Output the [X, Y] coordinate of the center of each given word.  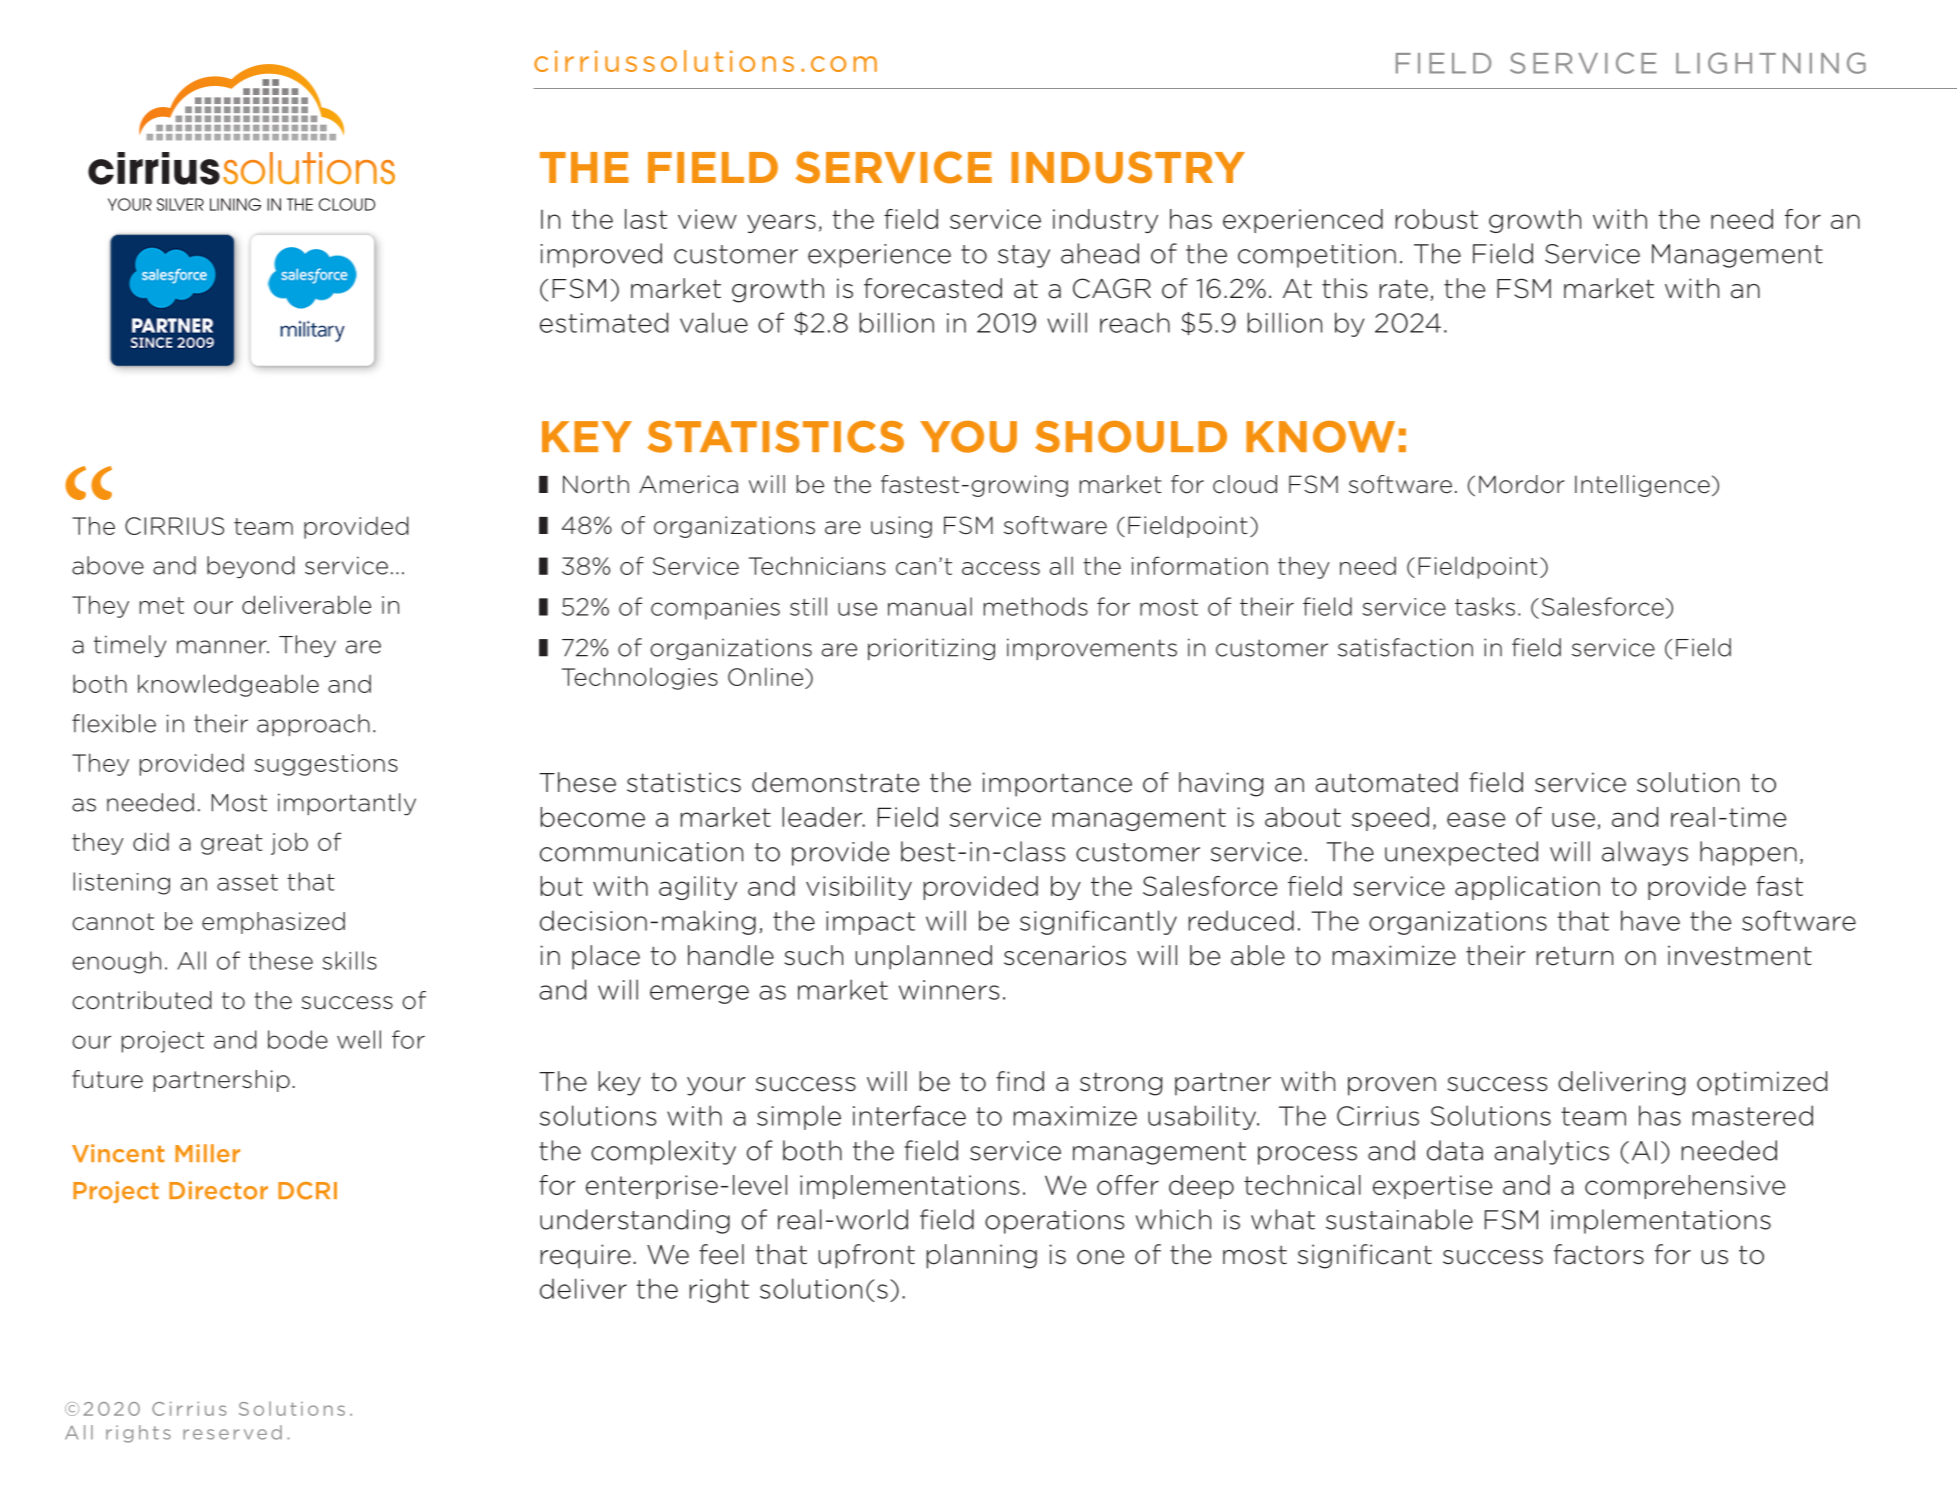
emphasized [273, 923]
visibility [859, 888]
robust [1437, 219]
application [1527, 888]
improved [601, 255]
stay [1024, 256]
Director [218, 1190]
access [1001, 568]
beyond [251, 567]
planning [982, 1256]
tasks [1485, 606]
